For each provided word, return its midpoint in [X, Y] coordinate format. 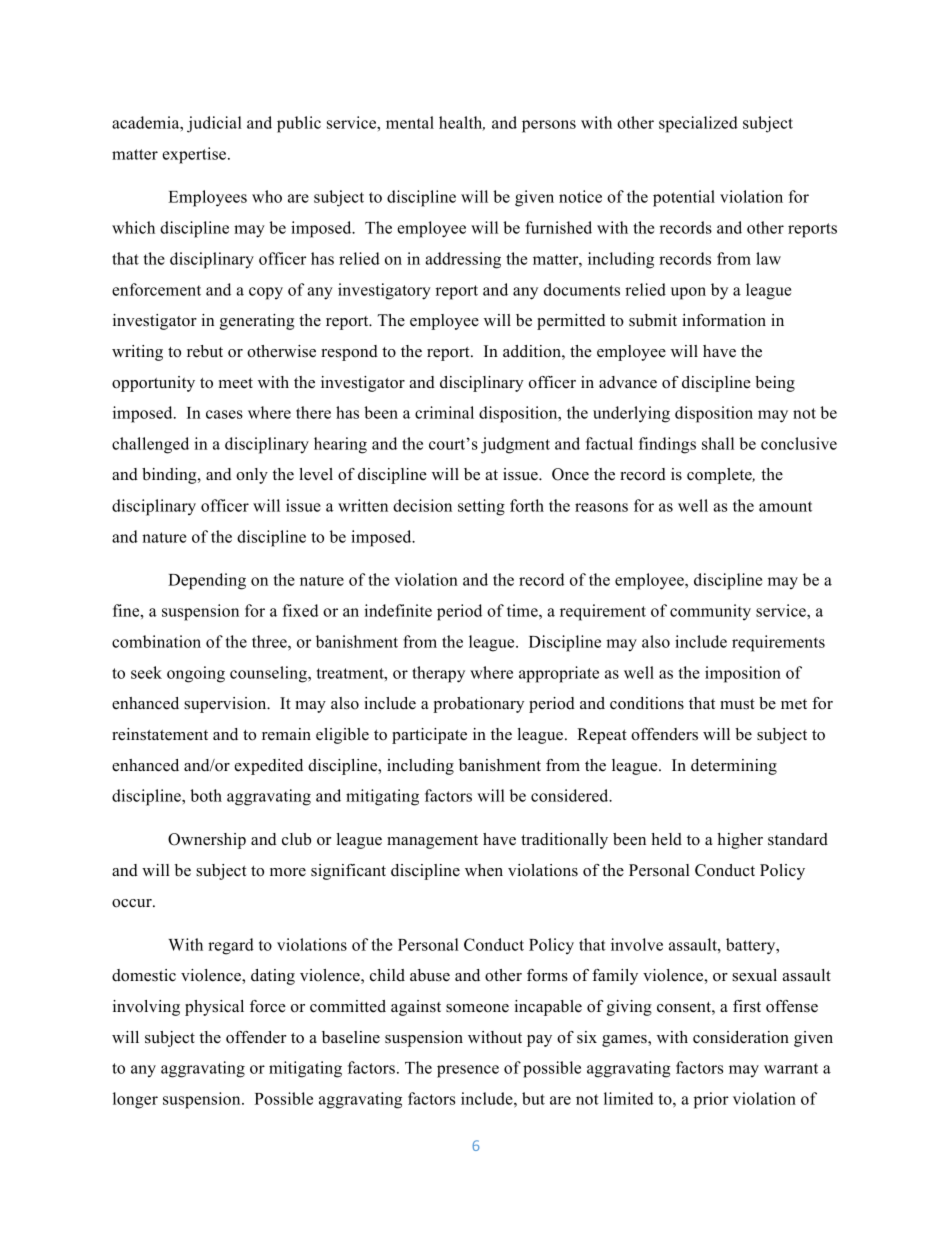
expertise [195, 155]
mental [410, 122]
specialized [698, 124]
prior [711, 1100]
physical [214, 1008]
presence [468, 1071]
